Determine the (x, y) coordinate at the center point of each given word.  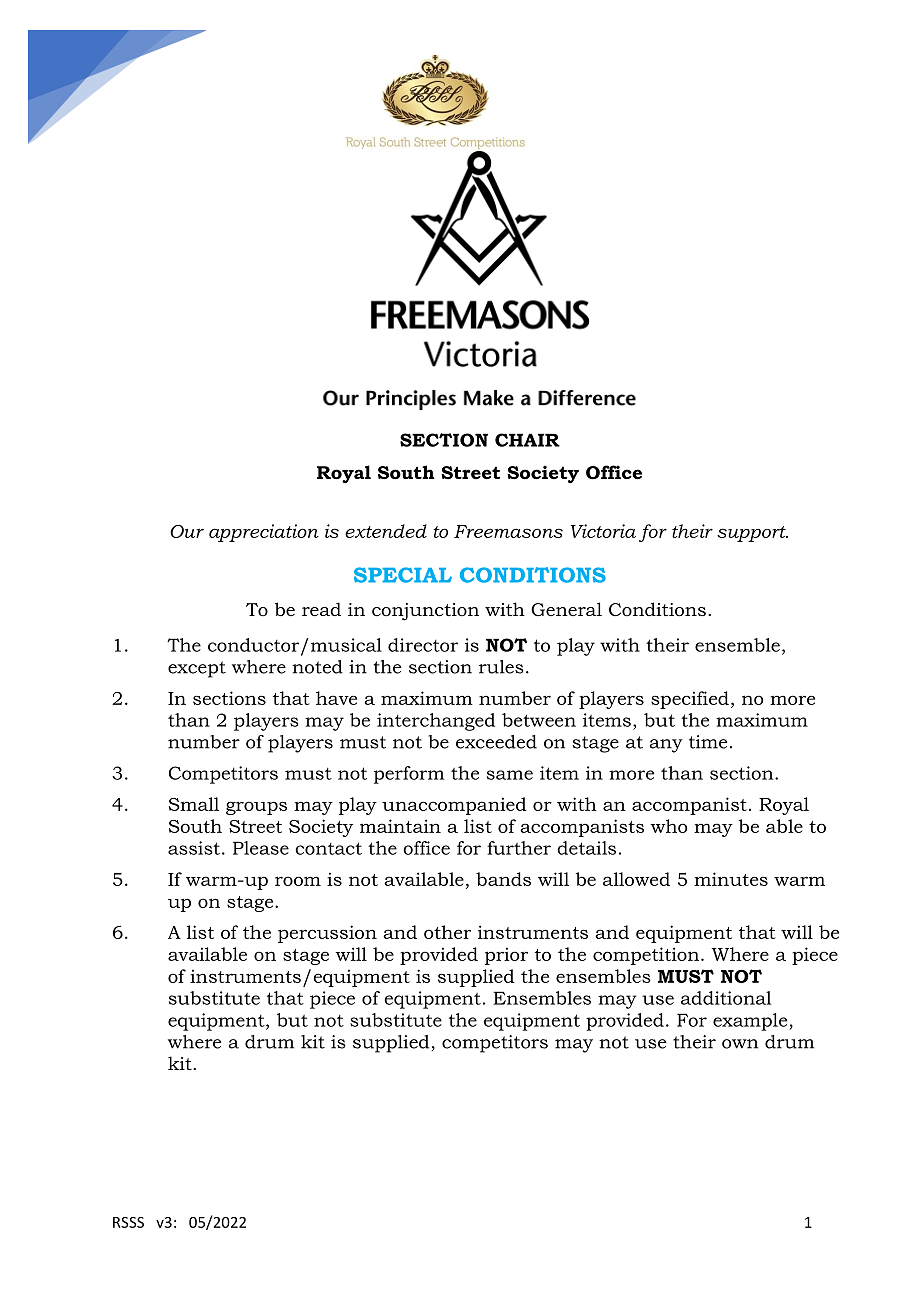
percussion (327, 934)
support (752, 534)
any (666, 746)
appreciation (264, 533)
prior (506, 956)
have (336, 698)
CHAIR (527, 440)
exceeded (496, 742)
